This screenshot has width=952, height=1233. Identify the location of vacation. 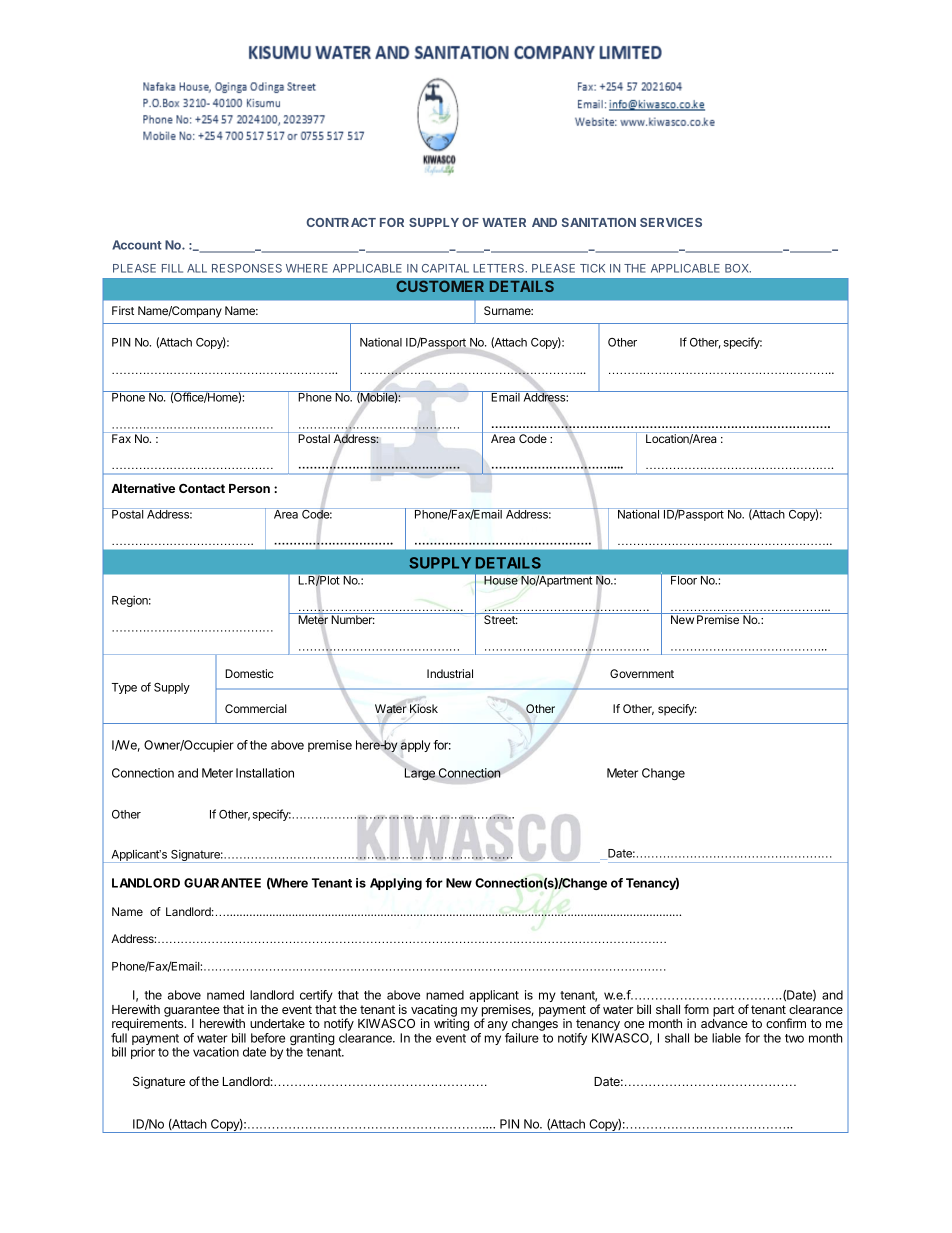
(216, 1052).
